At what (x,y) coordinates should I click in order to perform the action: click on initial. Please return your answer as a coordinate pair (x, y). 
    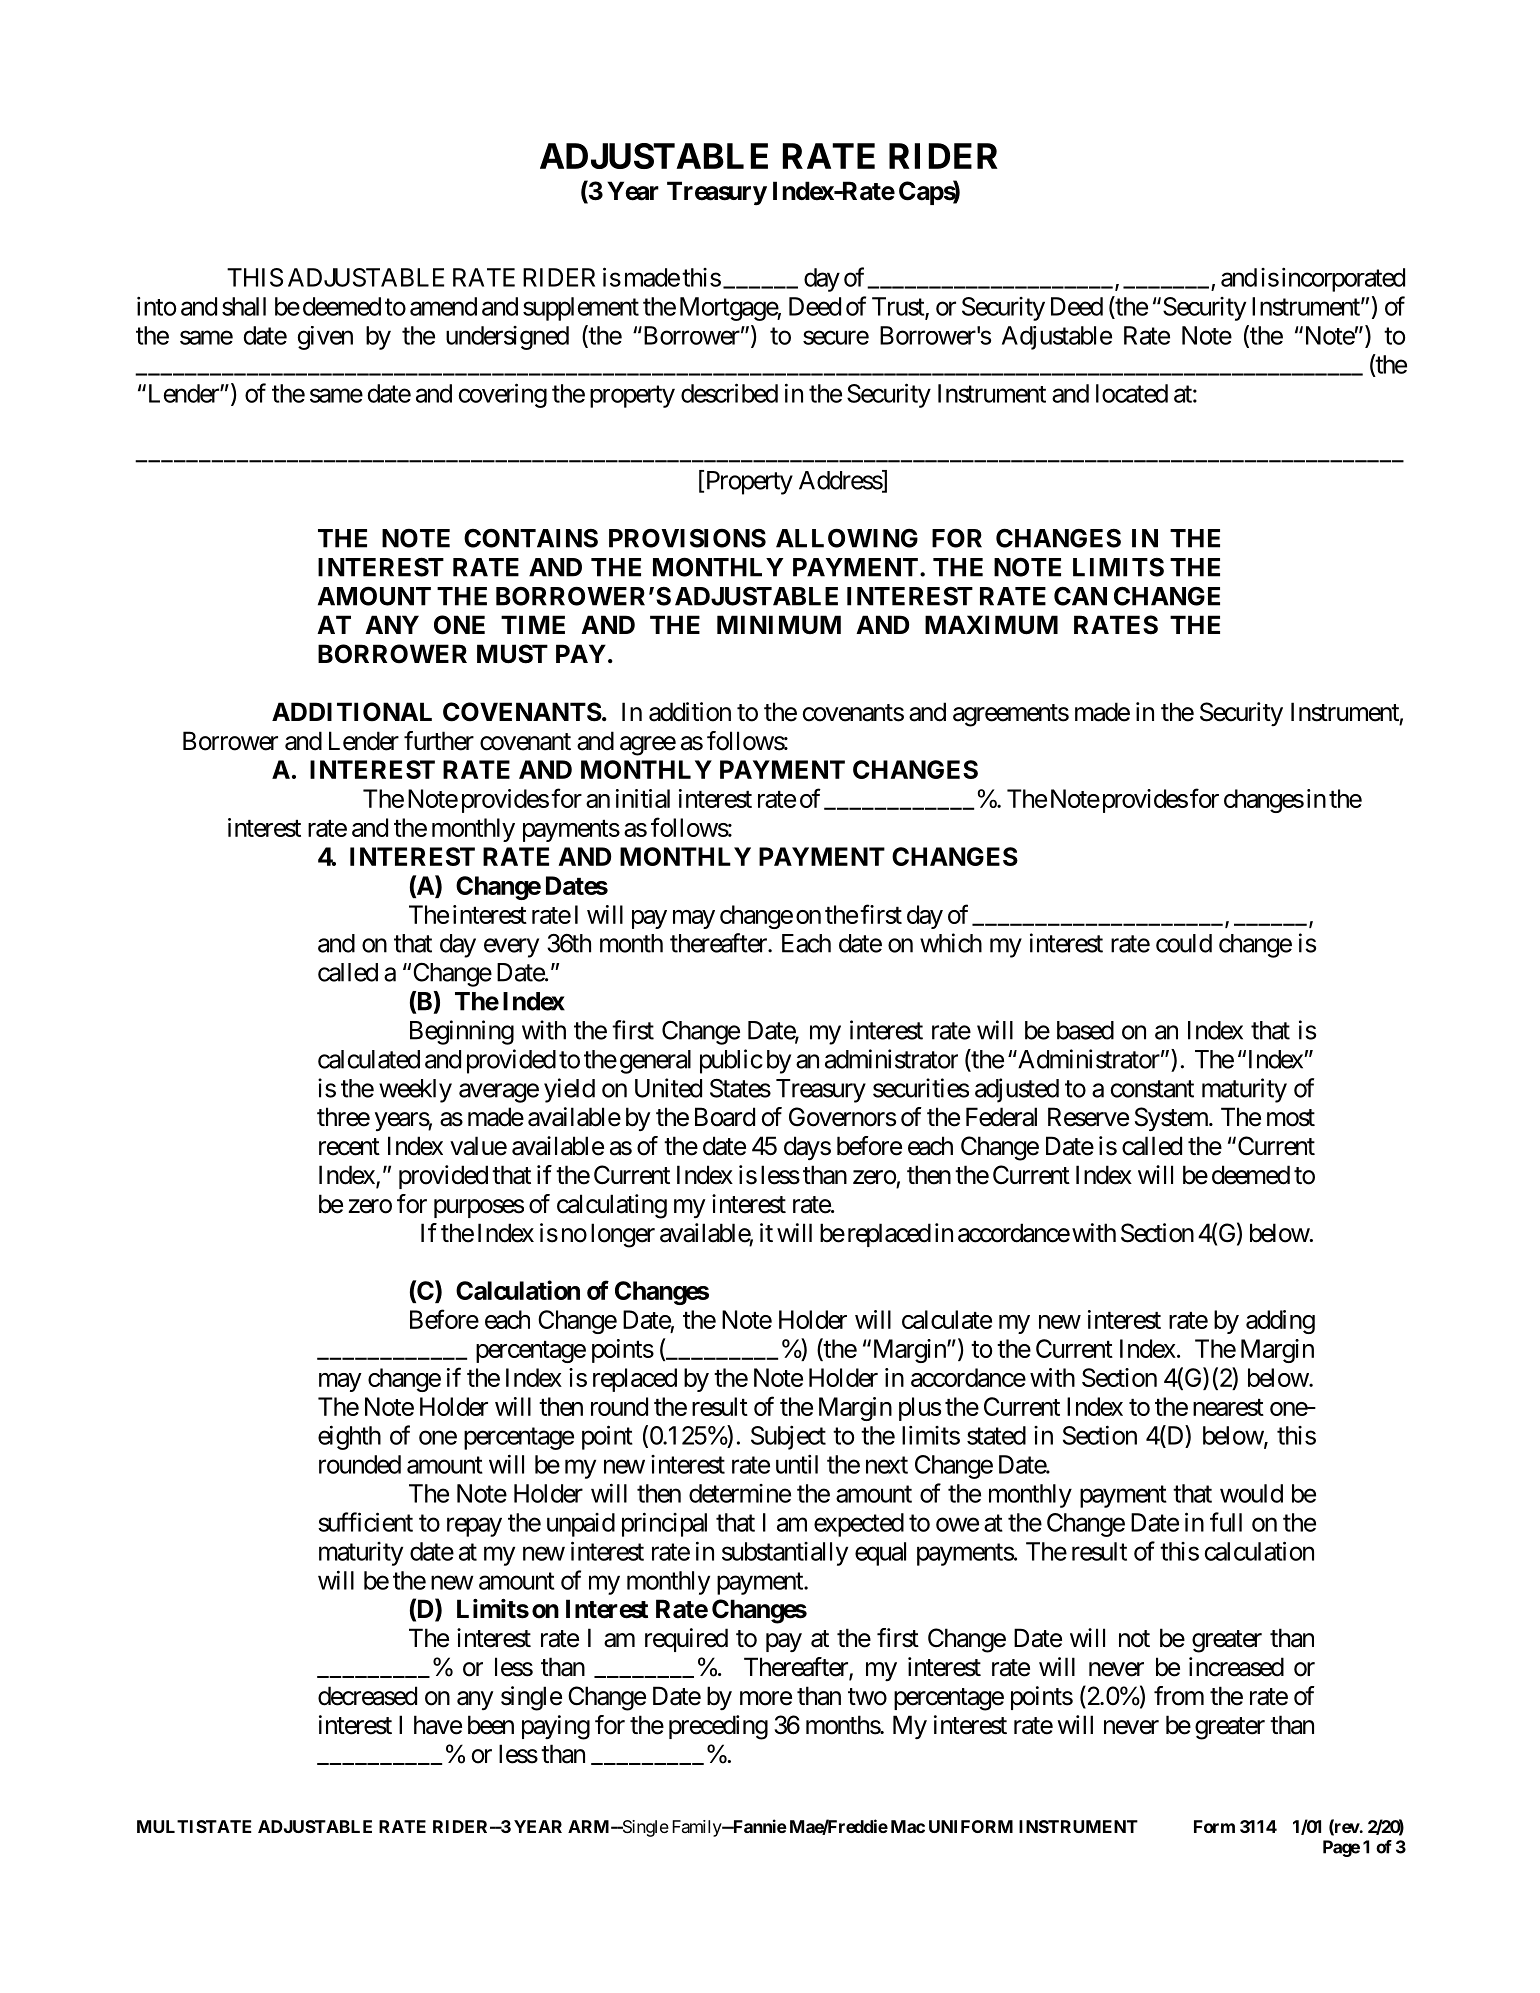
    Looking at the image, I should click on (643, 798).
